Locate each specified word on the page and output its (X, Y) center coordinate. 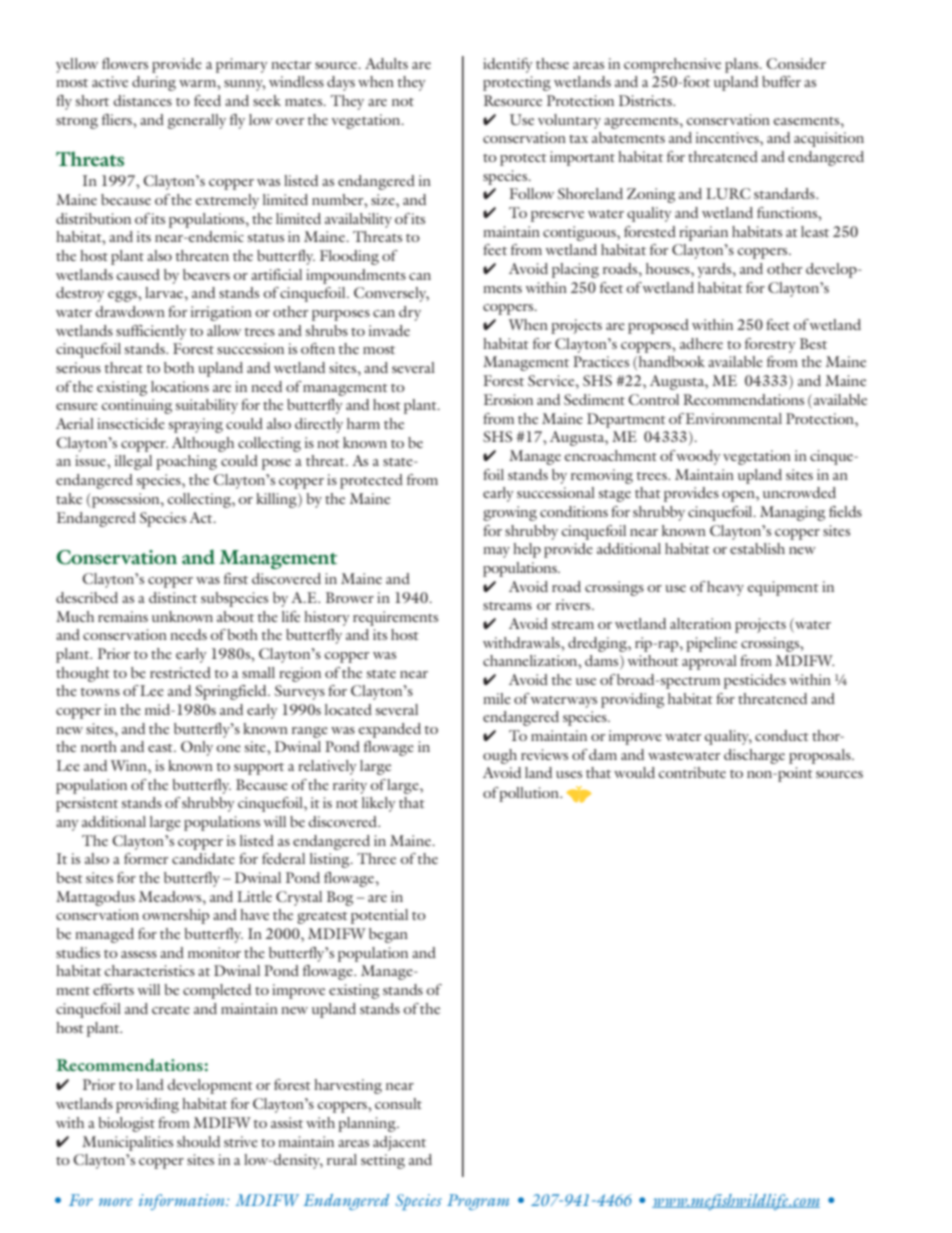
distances (143, 100)
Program (478, 1202)
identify (508, 65)
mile (497, 698)
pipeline (711, 644)
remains (123, 616)
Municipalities (127, 1143)
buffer (781, 81)
